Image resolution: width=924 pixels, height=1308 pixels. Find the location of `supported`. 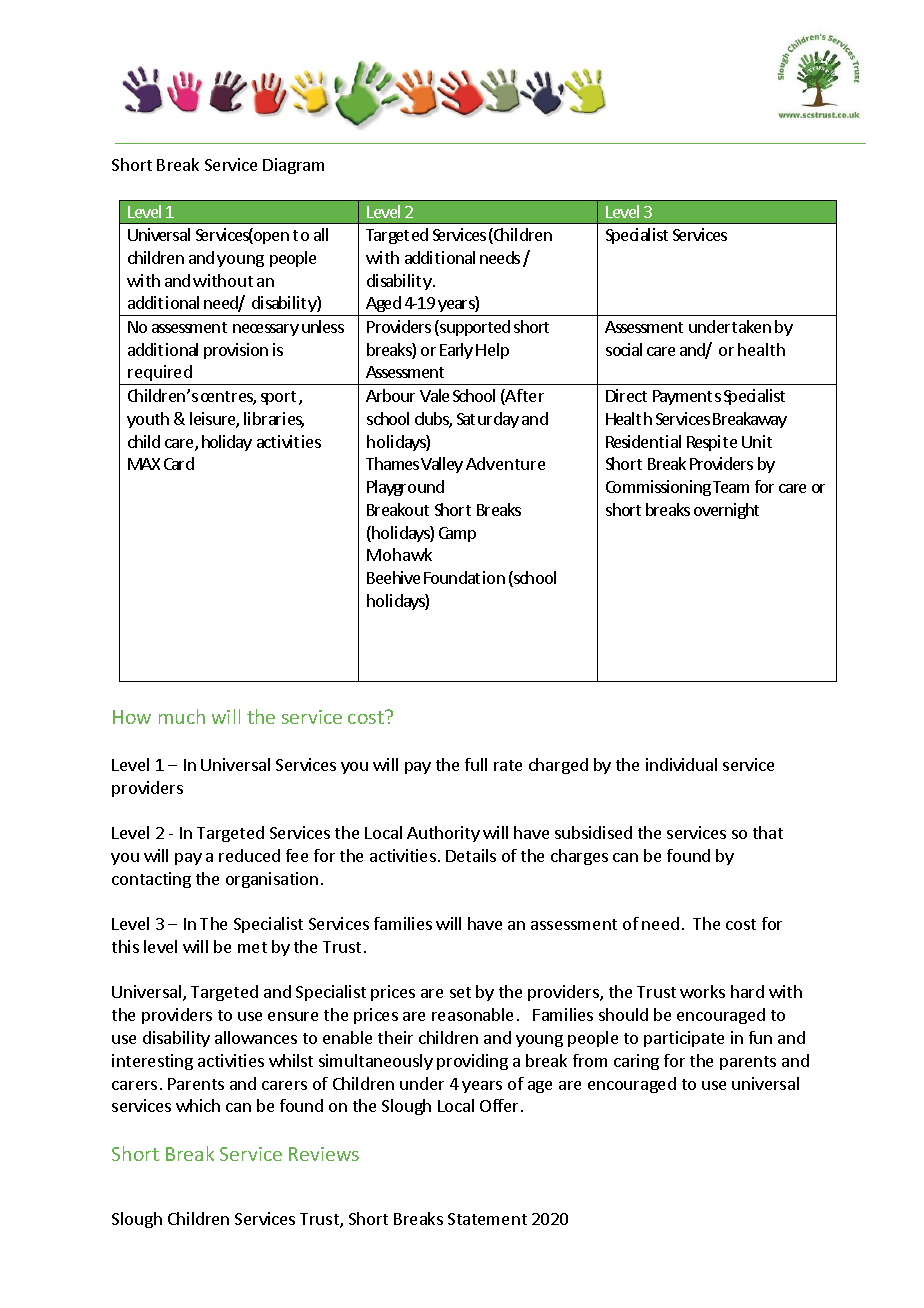

supported is located at coordinates (474, 328).
